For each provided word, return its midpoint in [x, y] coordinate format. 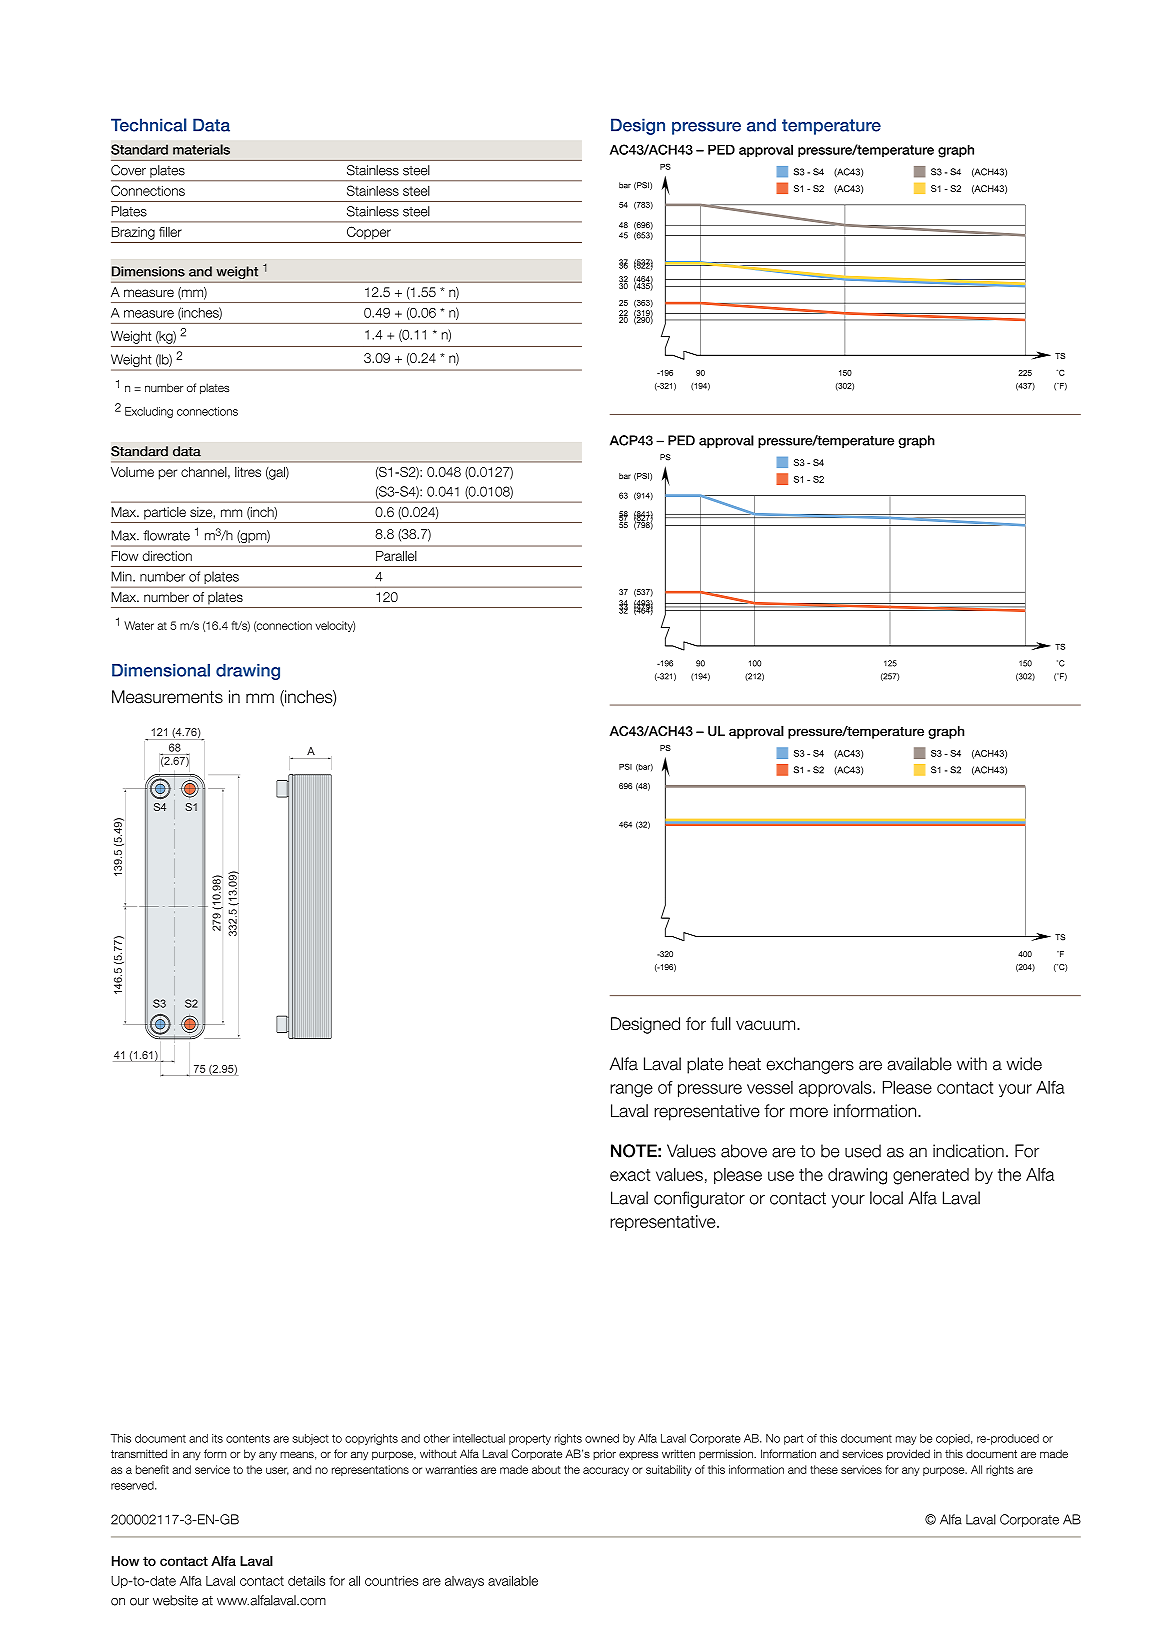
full [721, 1024]
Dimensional [161, 670]
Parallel [396, 556]
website [175, 1600]
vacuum [767, 1025]
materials [201, 149]
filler [170, 231]
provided [908, 1454]
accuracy [606, 1471]
